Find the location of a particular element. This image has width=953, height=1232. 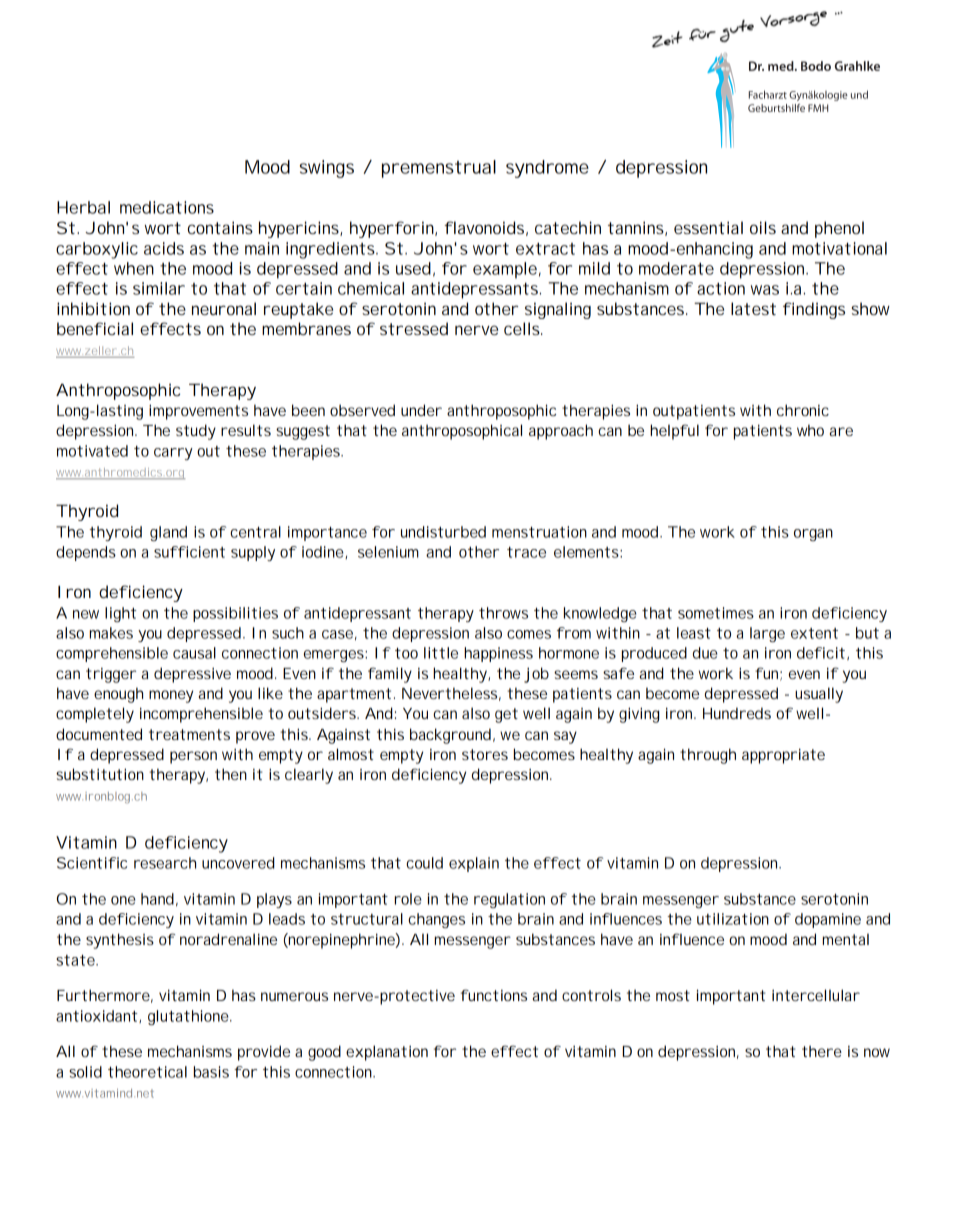

glutathione is located at coordinates (189, 1017).
